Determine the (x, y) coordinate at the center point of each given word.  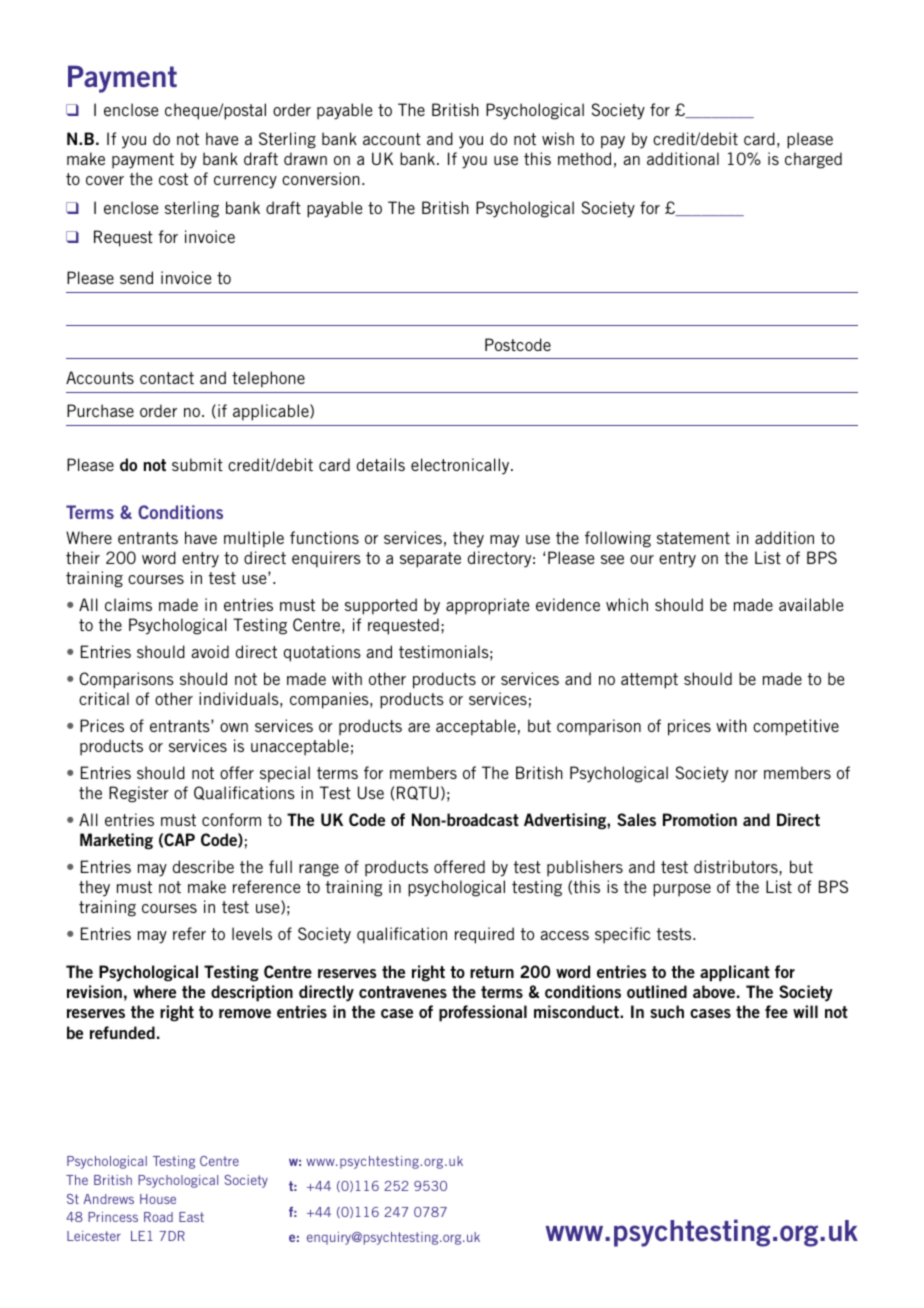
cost (173, 179)
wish (558, 138)
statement (693, 538)
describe (203, 866)
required (484, 935)
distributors (737, 866)
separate (430, 560)
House (158, 1199)
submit (197, 464)
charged (813, 160)
